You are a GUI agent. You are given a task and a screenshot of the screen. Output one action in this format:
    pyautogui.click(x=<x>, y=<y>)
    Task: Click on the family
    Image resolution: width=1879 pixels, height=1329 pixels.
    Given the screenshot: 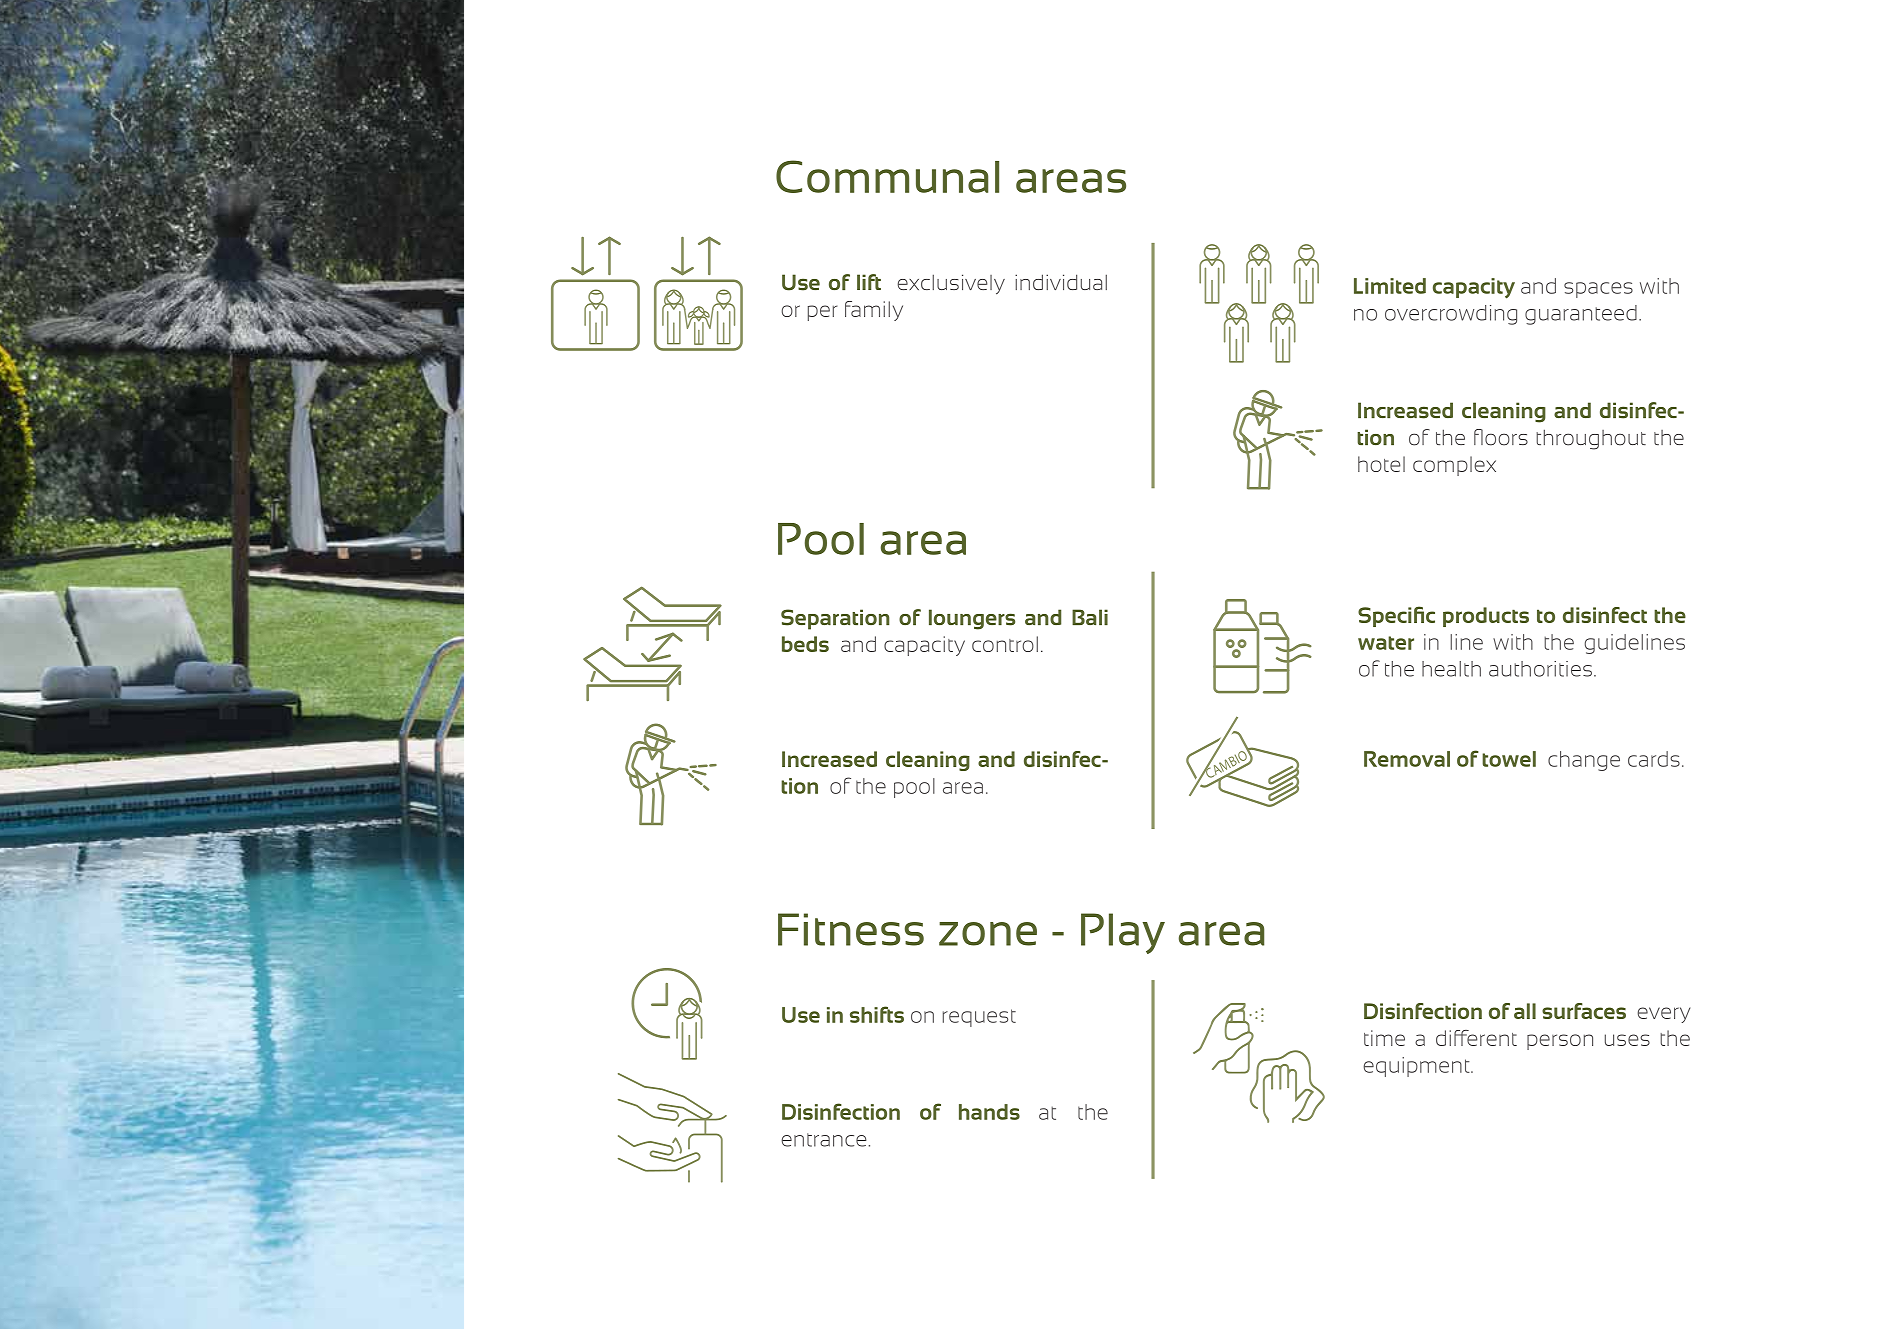 What is the action you would take?
    pyautogui.click(x=874, y=311)
